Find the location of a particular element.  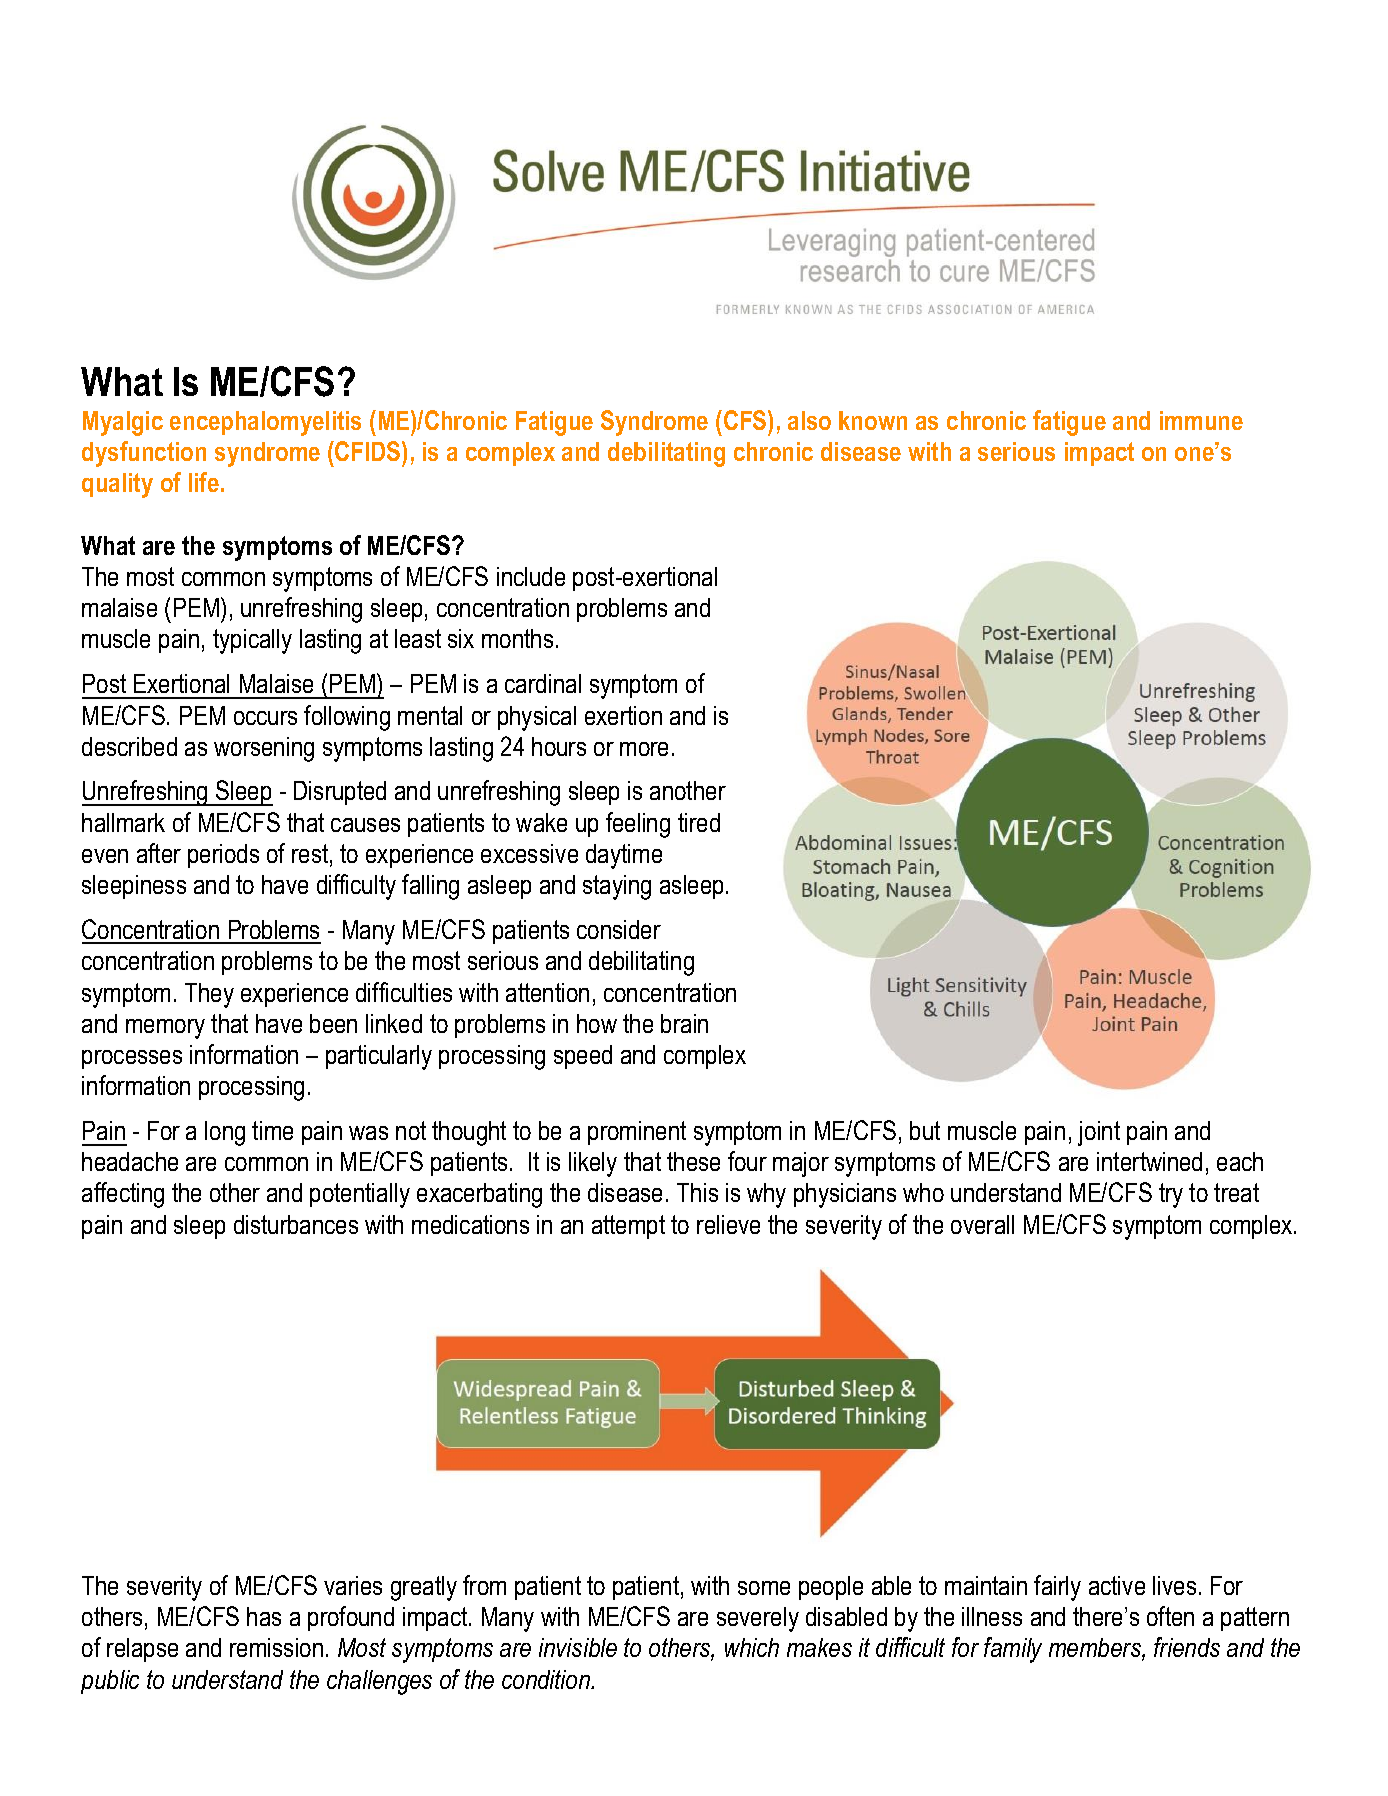

which is located at coordinates (752, 1647).
